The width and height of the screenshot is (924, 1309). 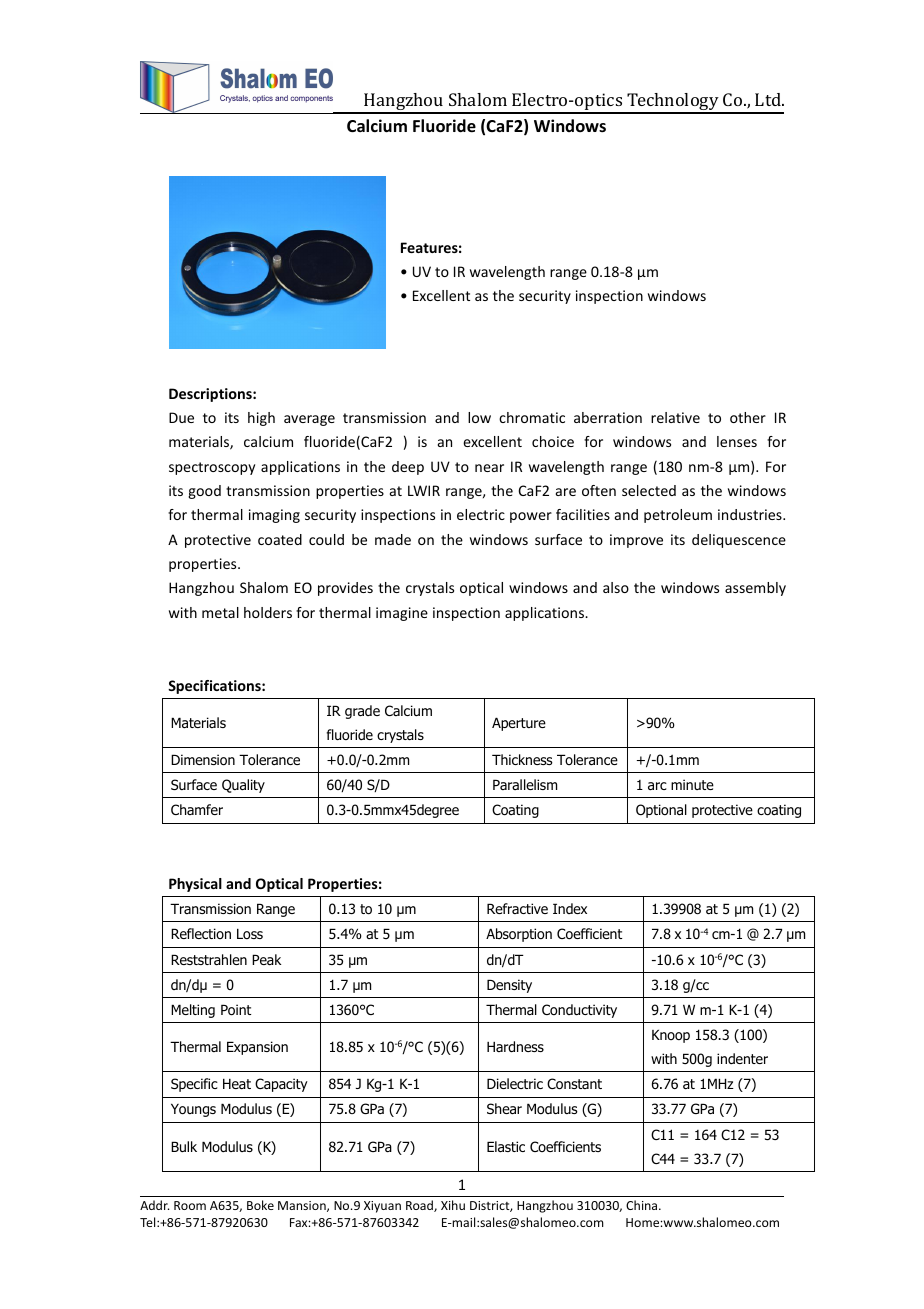 I want to click on Due, so click(x=181, y=417).
